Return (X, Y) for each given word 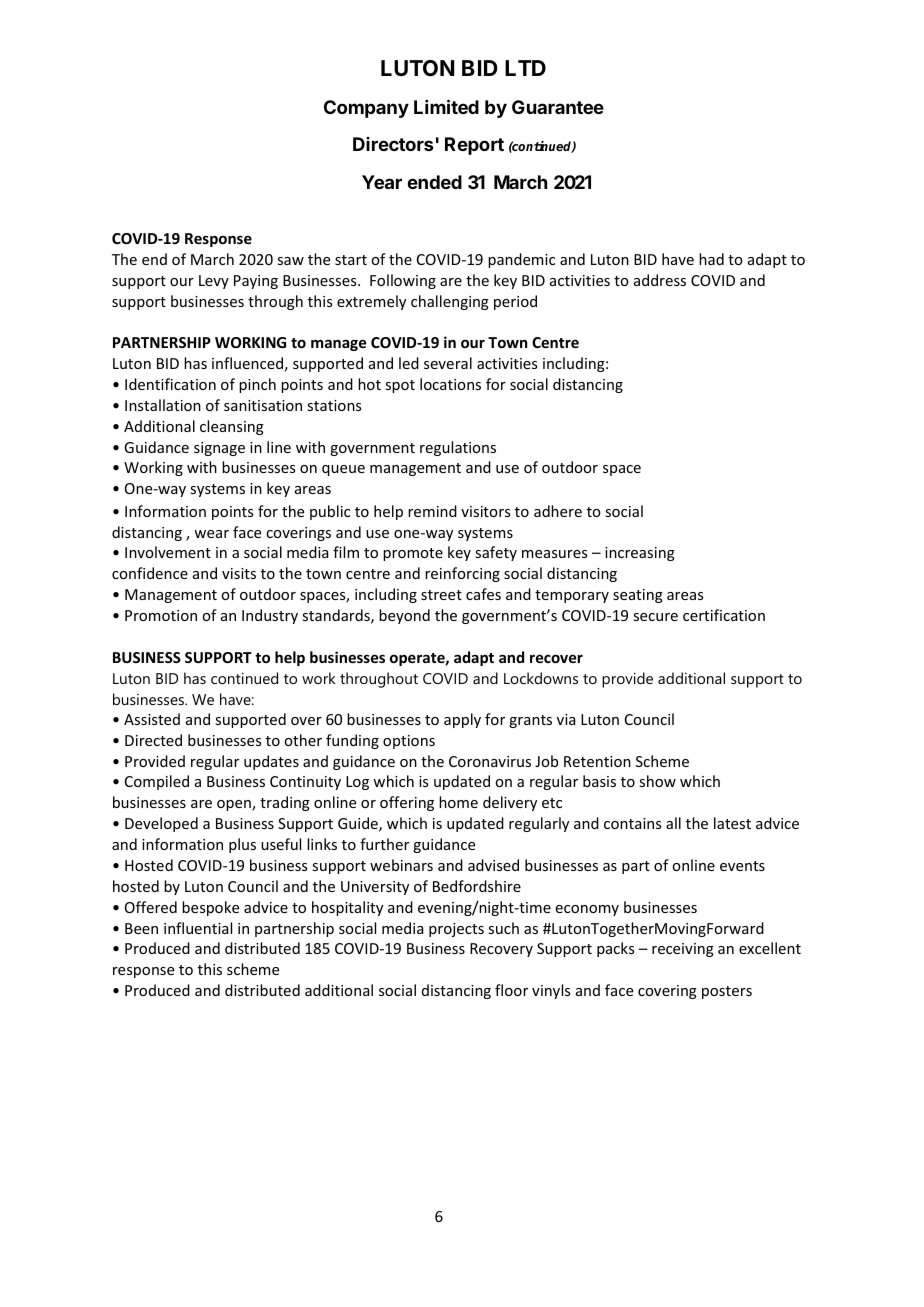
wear (211, 534)
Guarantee (558, 107)
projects (456, 930)
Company (366, 109)
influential (198, 928)
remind (432, 511)
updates (271, 762)
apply (462, 720)
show (657, 781)
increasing (640, 554)
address (660, 280)
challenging (450, 302)
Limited (446, 106)
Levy (214, 282)
